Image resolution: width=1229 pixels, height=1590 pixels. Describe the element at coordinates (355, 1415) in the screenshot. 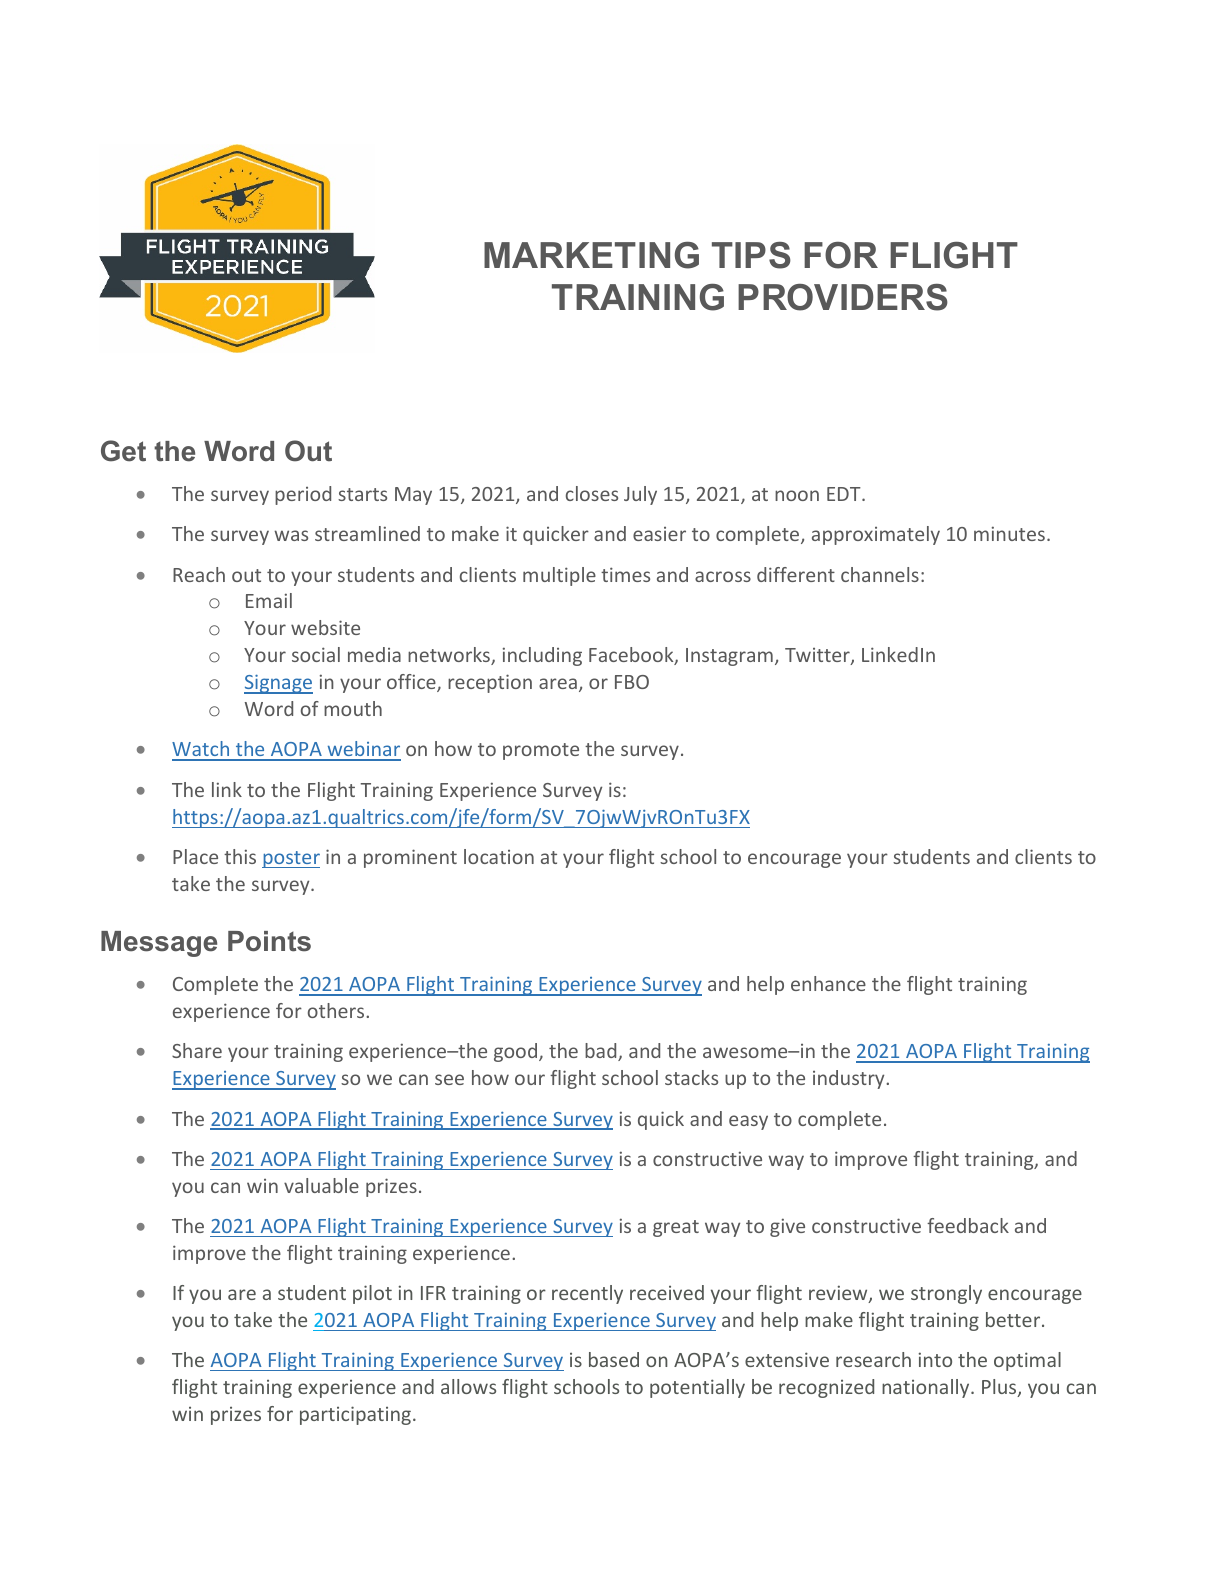

I see `participating` at that location.
